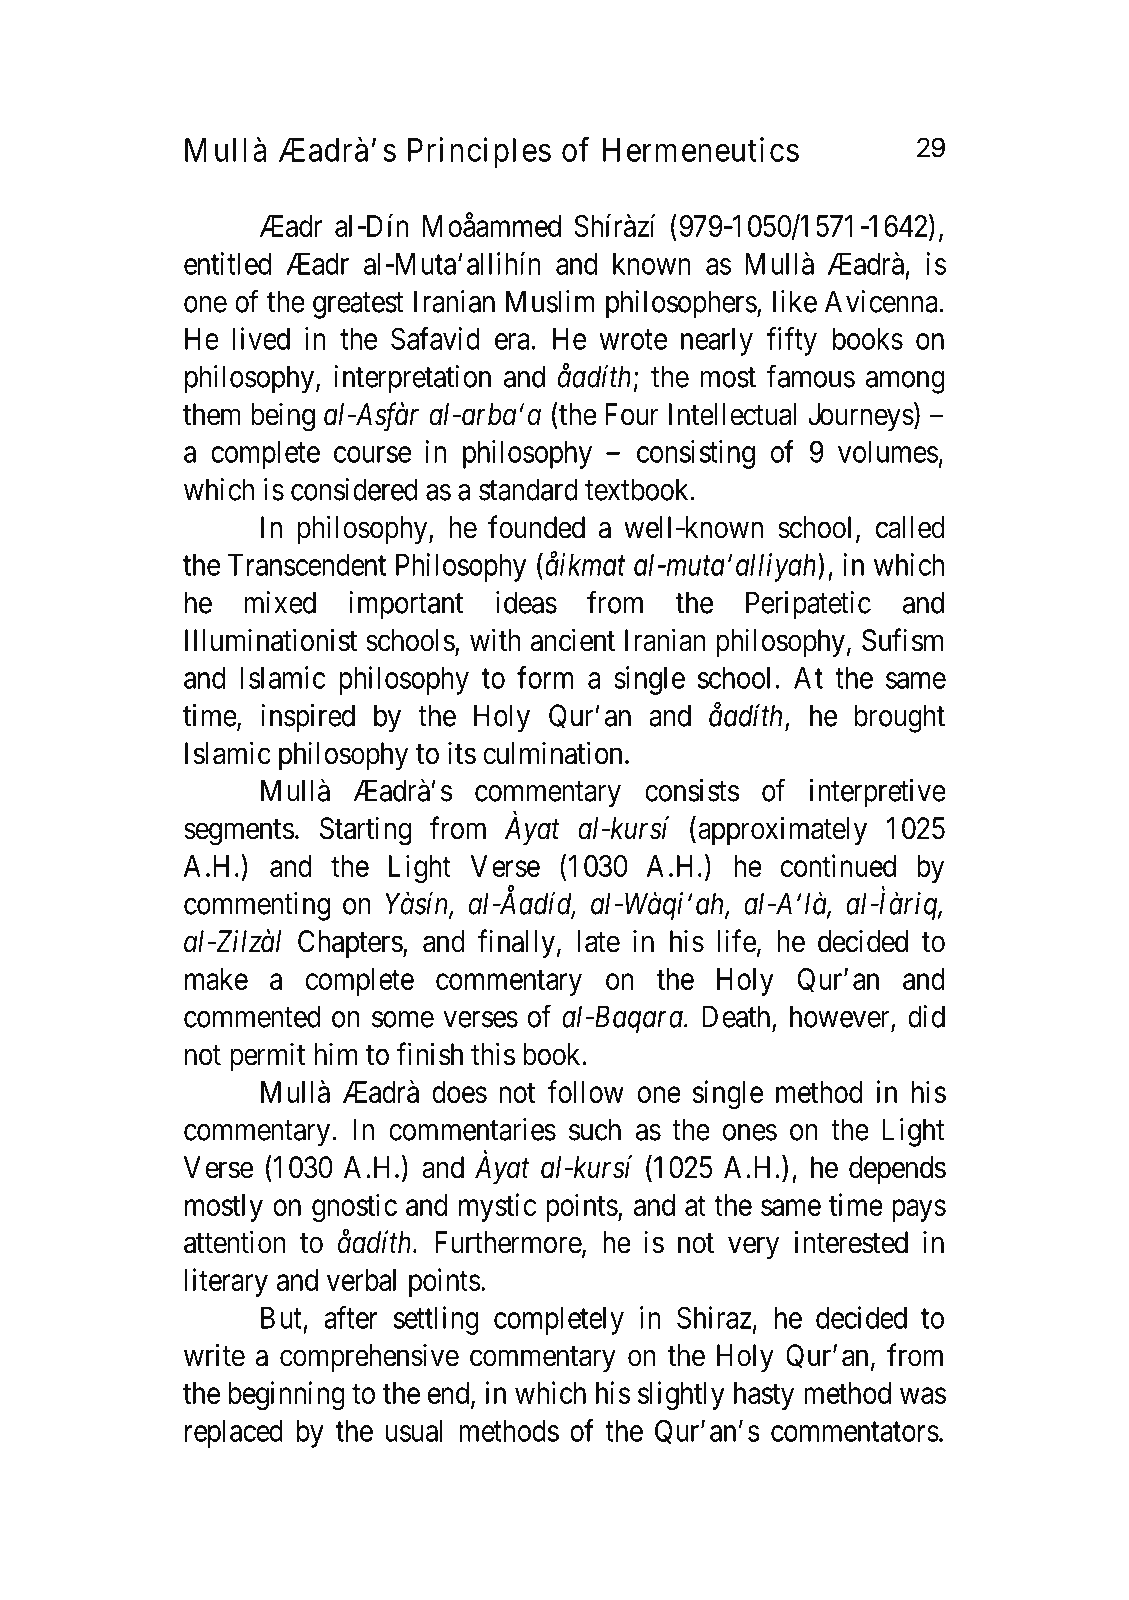  I want to click on Transcendent, so click(307, 565).
